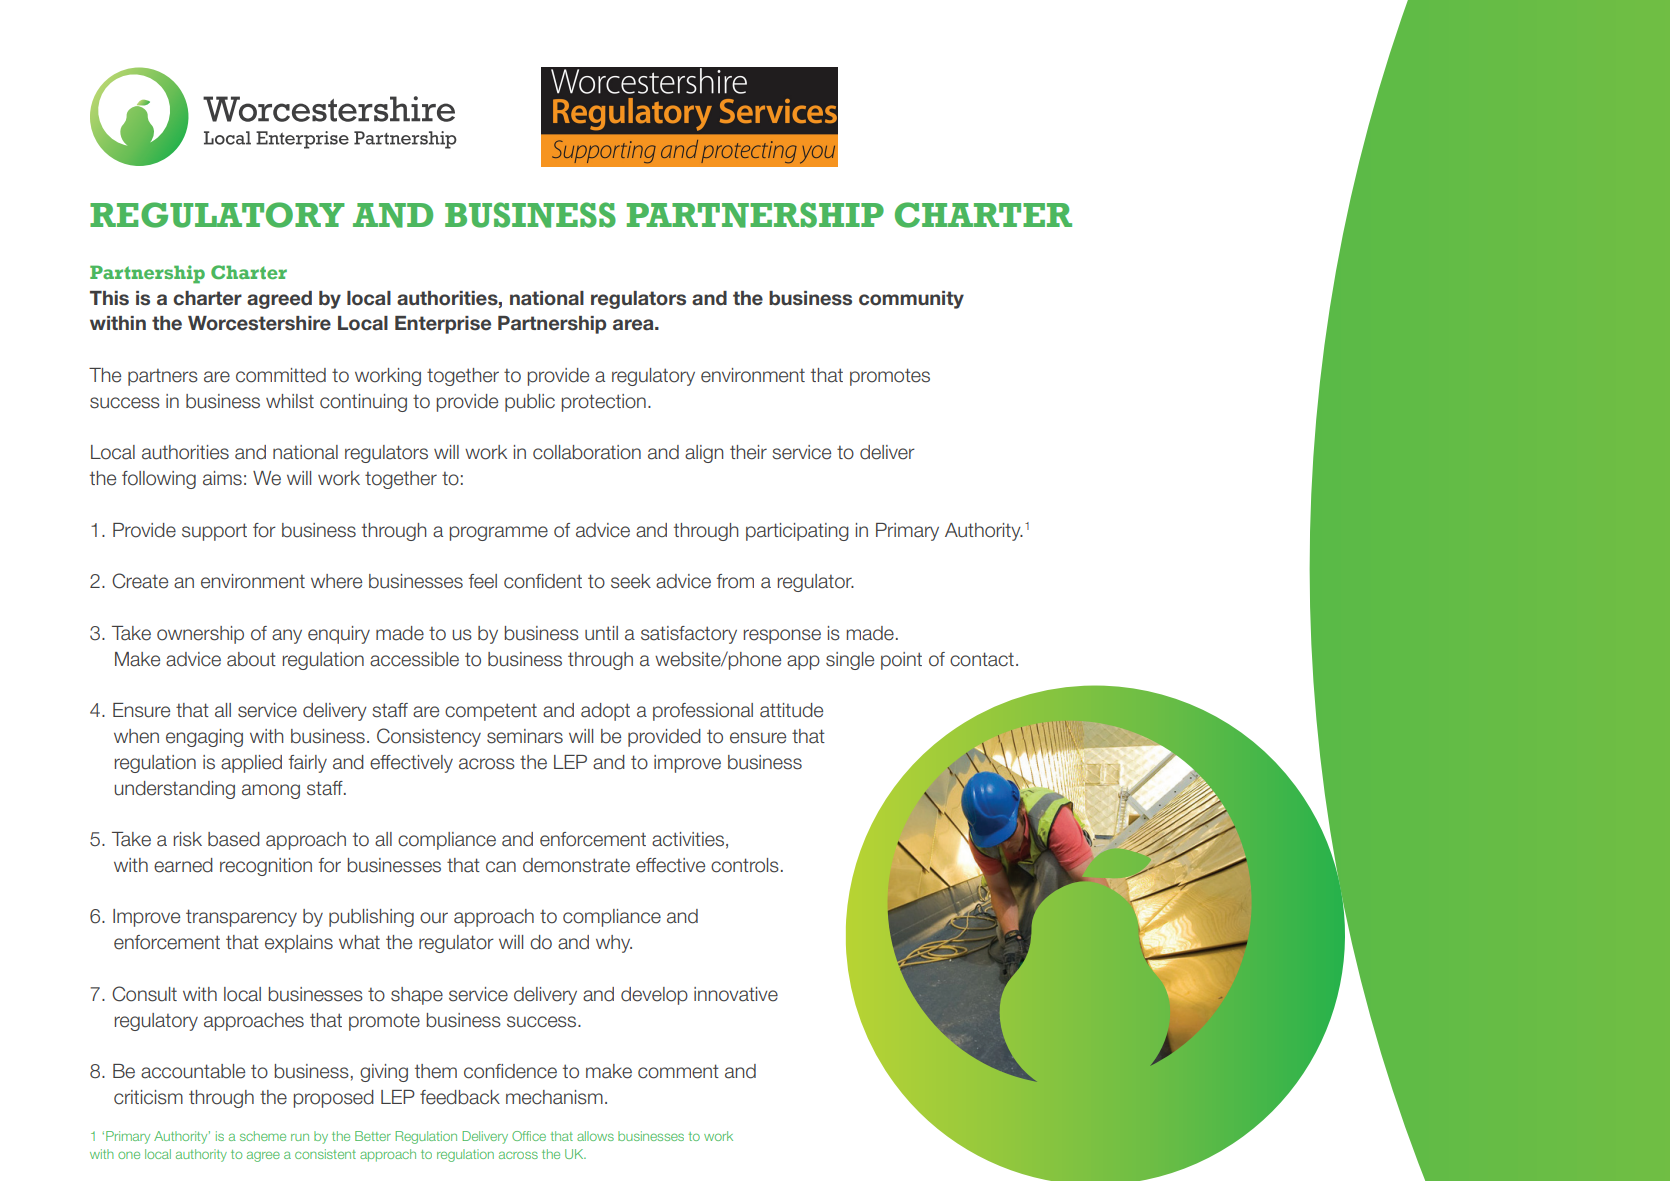 The height and width of the image is (1181, 1670). What do you see at coordinates (140, 581) in the image?
I see `Create` at bounding box center [140, 581].
